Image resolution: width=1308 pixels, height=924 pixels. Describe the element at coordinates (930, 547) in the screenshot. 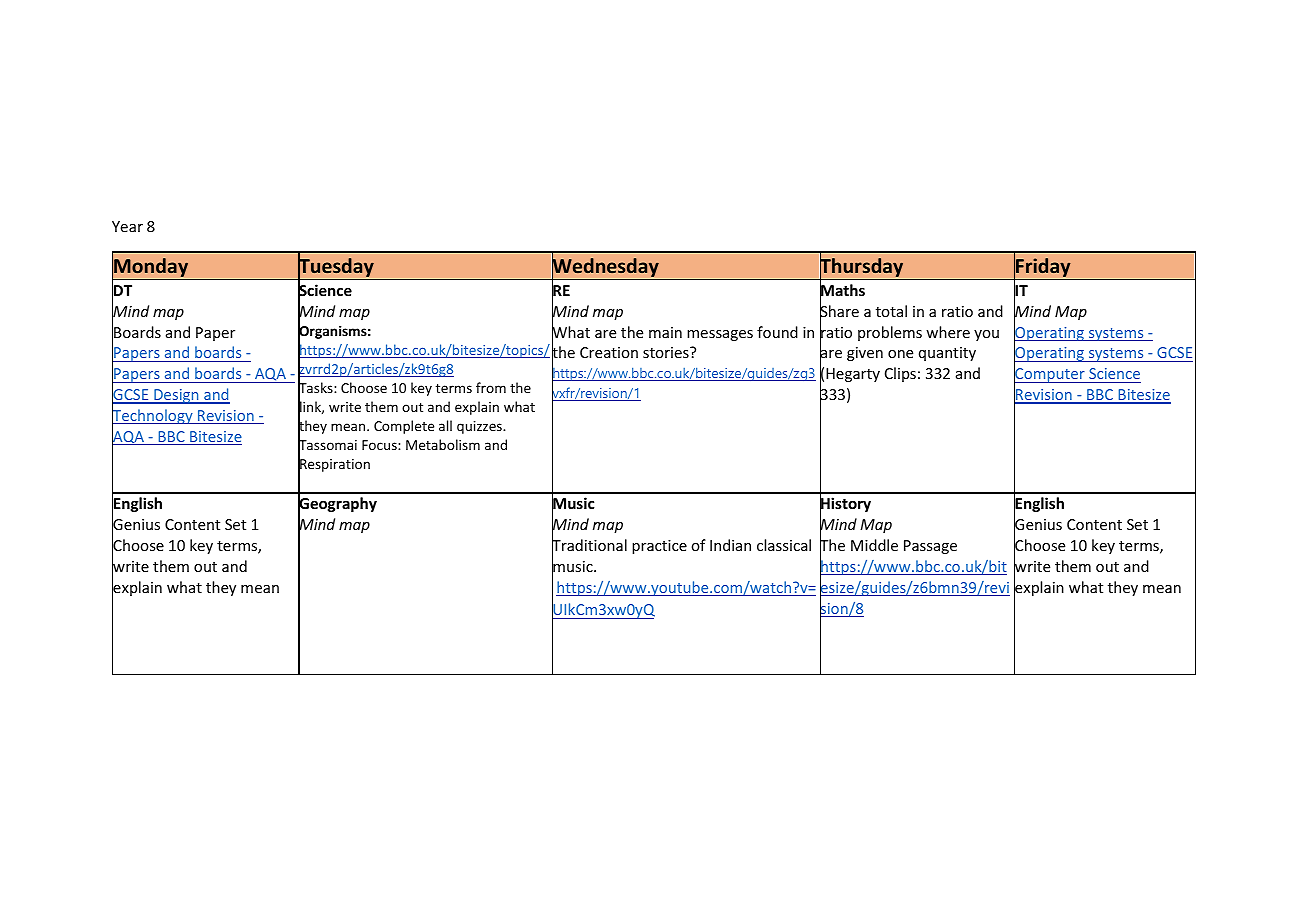

I see `Passage` at that location.
